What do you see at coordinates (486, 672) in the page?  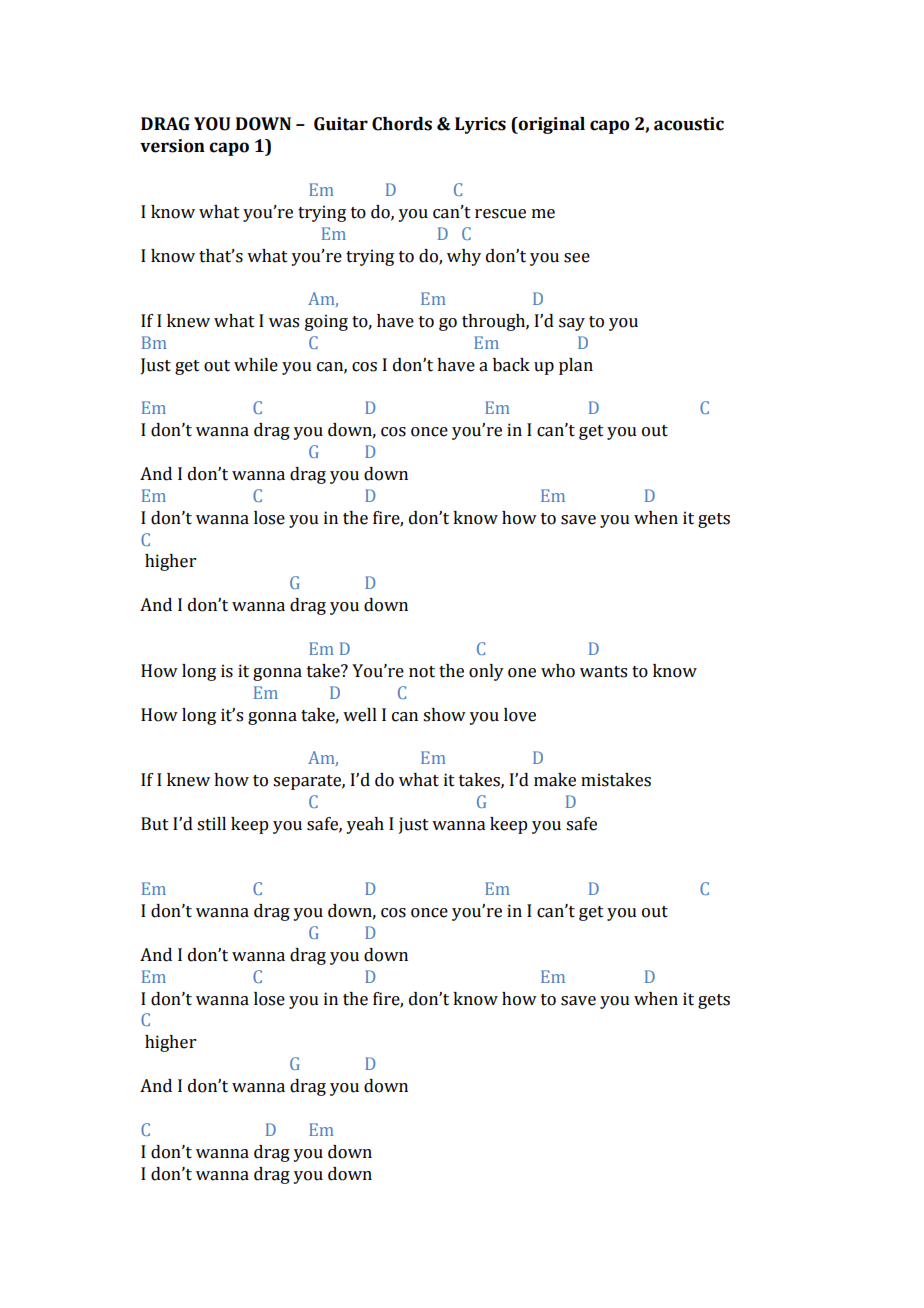 I see `only` at bounding box center [486, 672].
